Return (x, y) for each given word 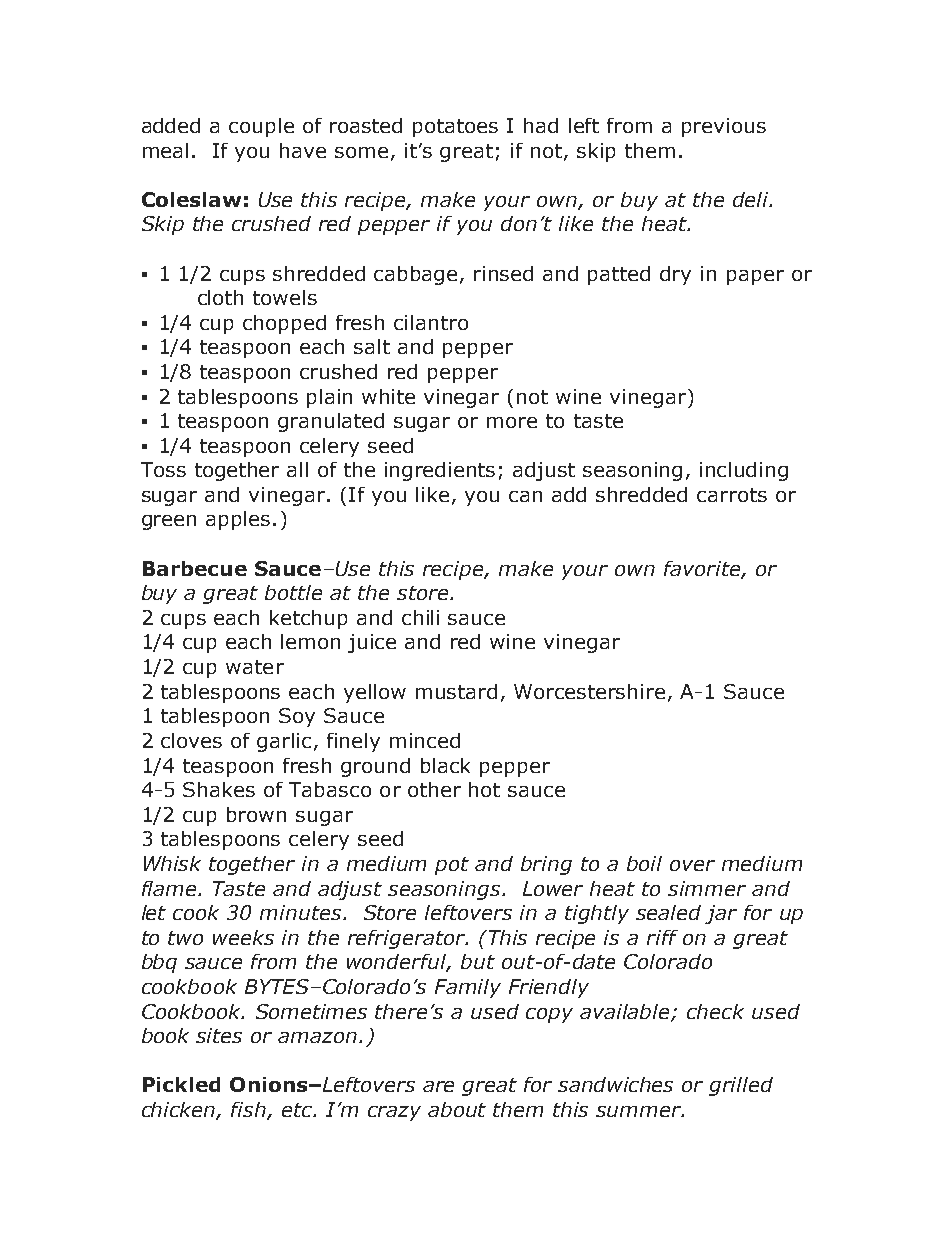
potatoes (455, 128)
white (388, 396)
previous (724, 127)
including (744, 471)
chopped (284, 324)
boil (644, 863)
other (434, 789)
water (255, 667)
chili (420, 617)
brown (256, 814)
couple (261, 127)
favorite (703, 570)
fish (250, 1110)
